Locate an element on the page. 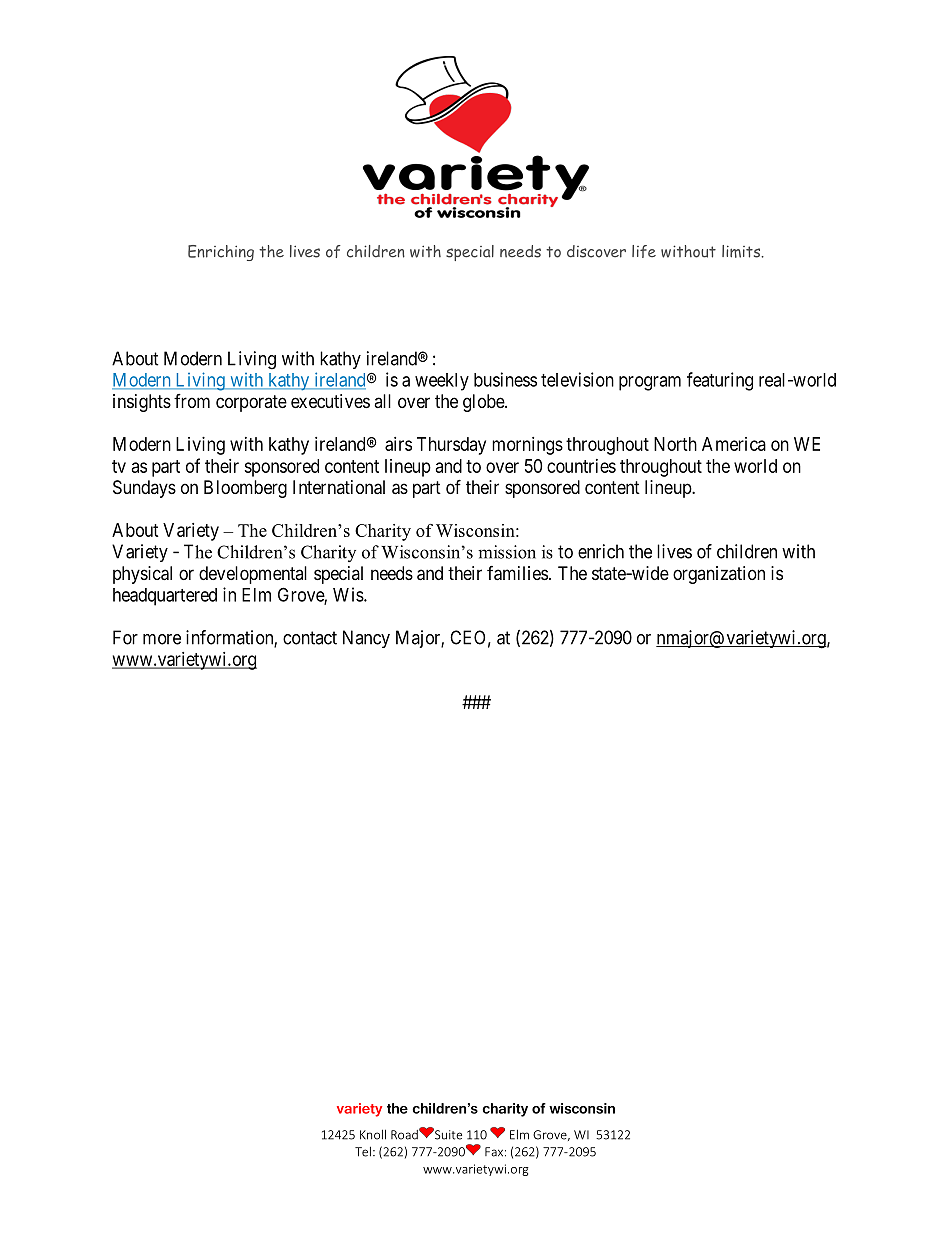 The width and height of the image is (952, 1233). Knoll is located at coordinates (373, 1134).
